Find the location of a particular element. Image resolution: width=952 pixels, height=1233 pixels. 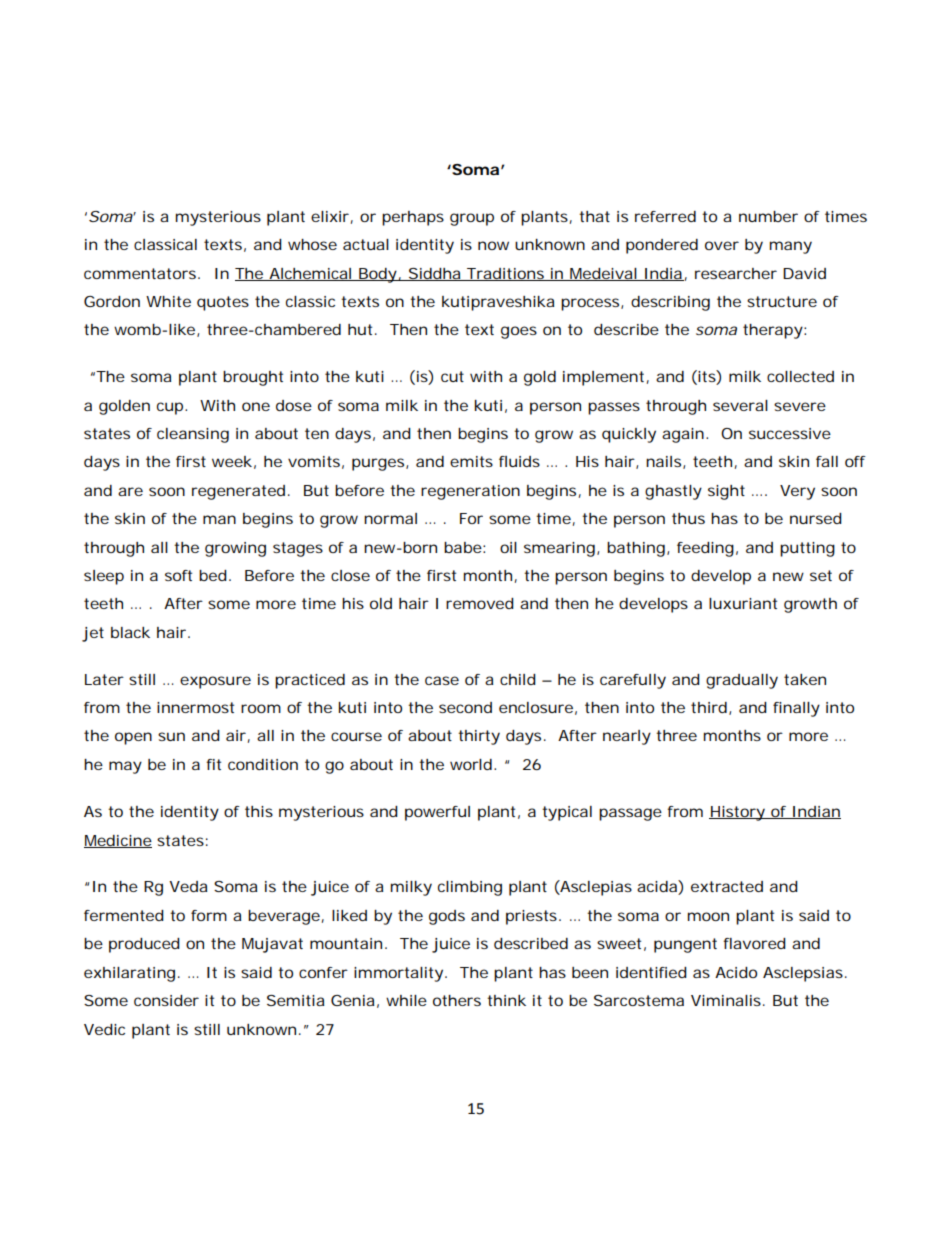

black is located at coordinates (130, 632).
